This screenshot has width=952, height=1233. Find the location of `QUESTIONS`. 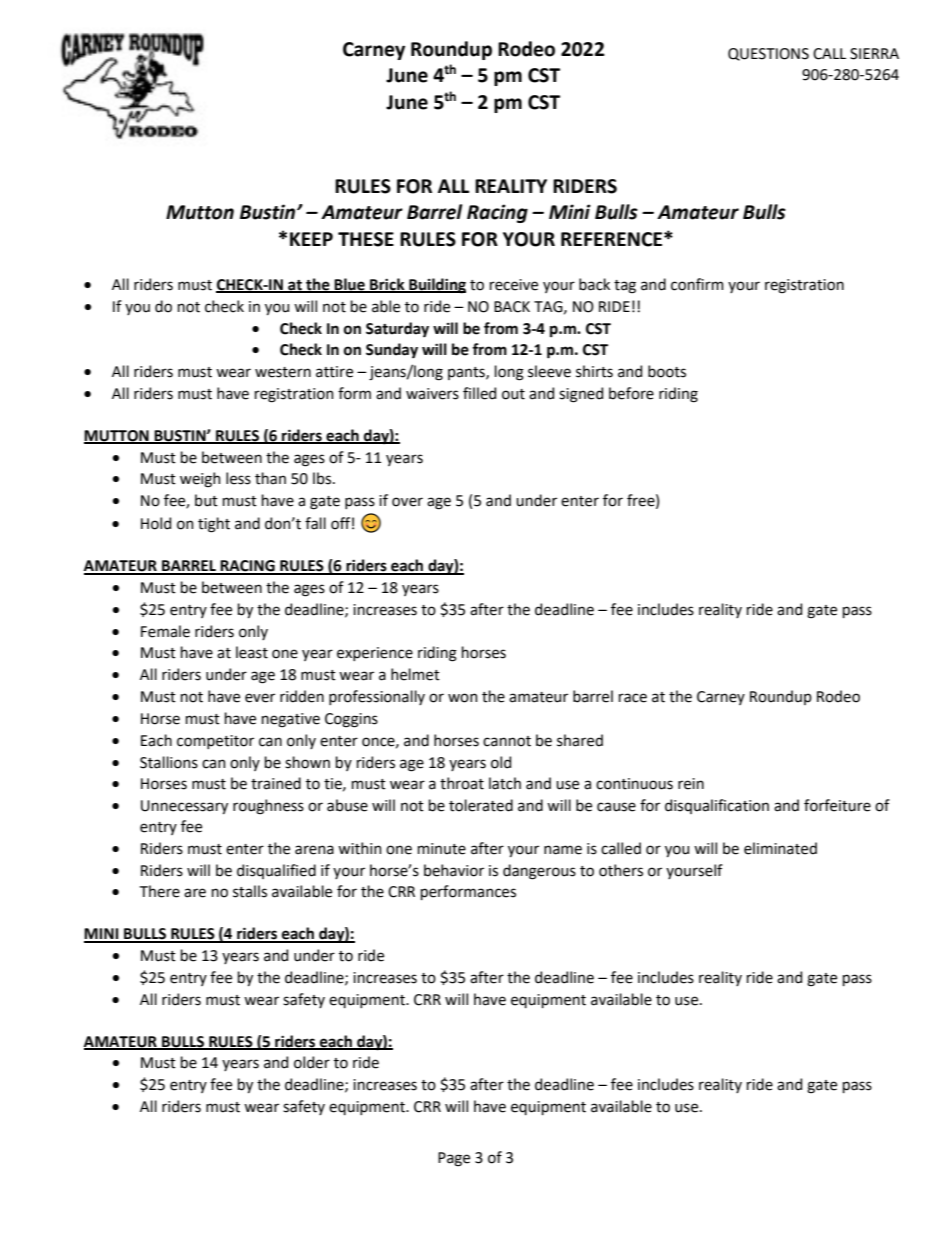

QUESTIONS is located at coordinates (768, 54).
